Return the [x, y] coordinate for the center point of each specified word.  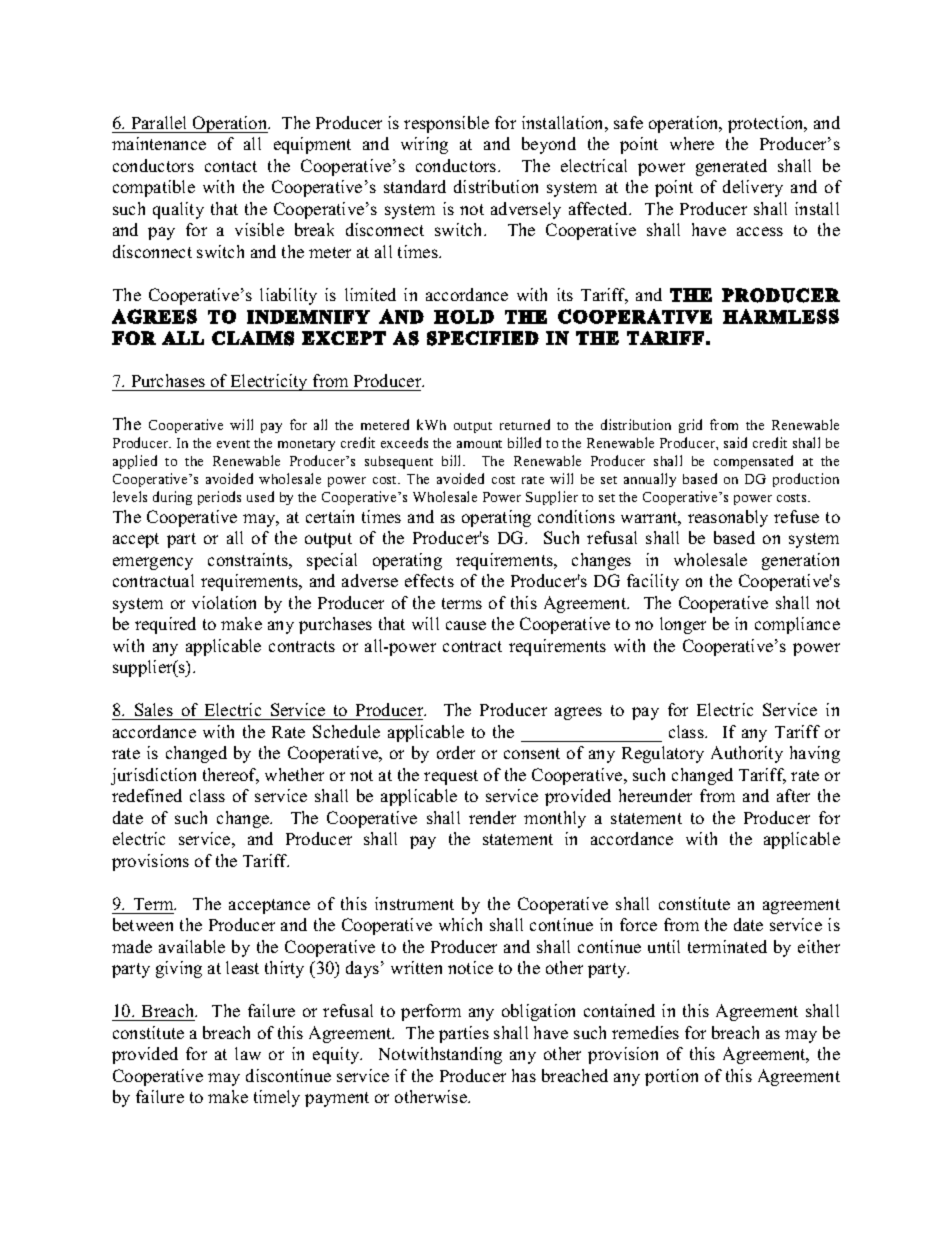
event [233, 444]
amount [479, 444]
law [248, 1053]
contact [231, 166]
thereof [231, 776]
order [456, 752]
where [692, 143]
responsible [446, 124]
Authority [747, 754]
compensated [753, 462]
